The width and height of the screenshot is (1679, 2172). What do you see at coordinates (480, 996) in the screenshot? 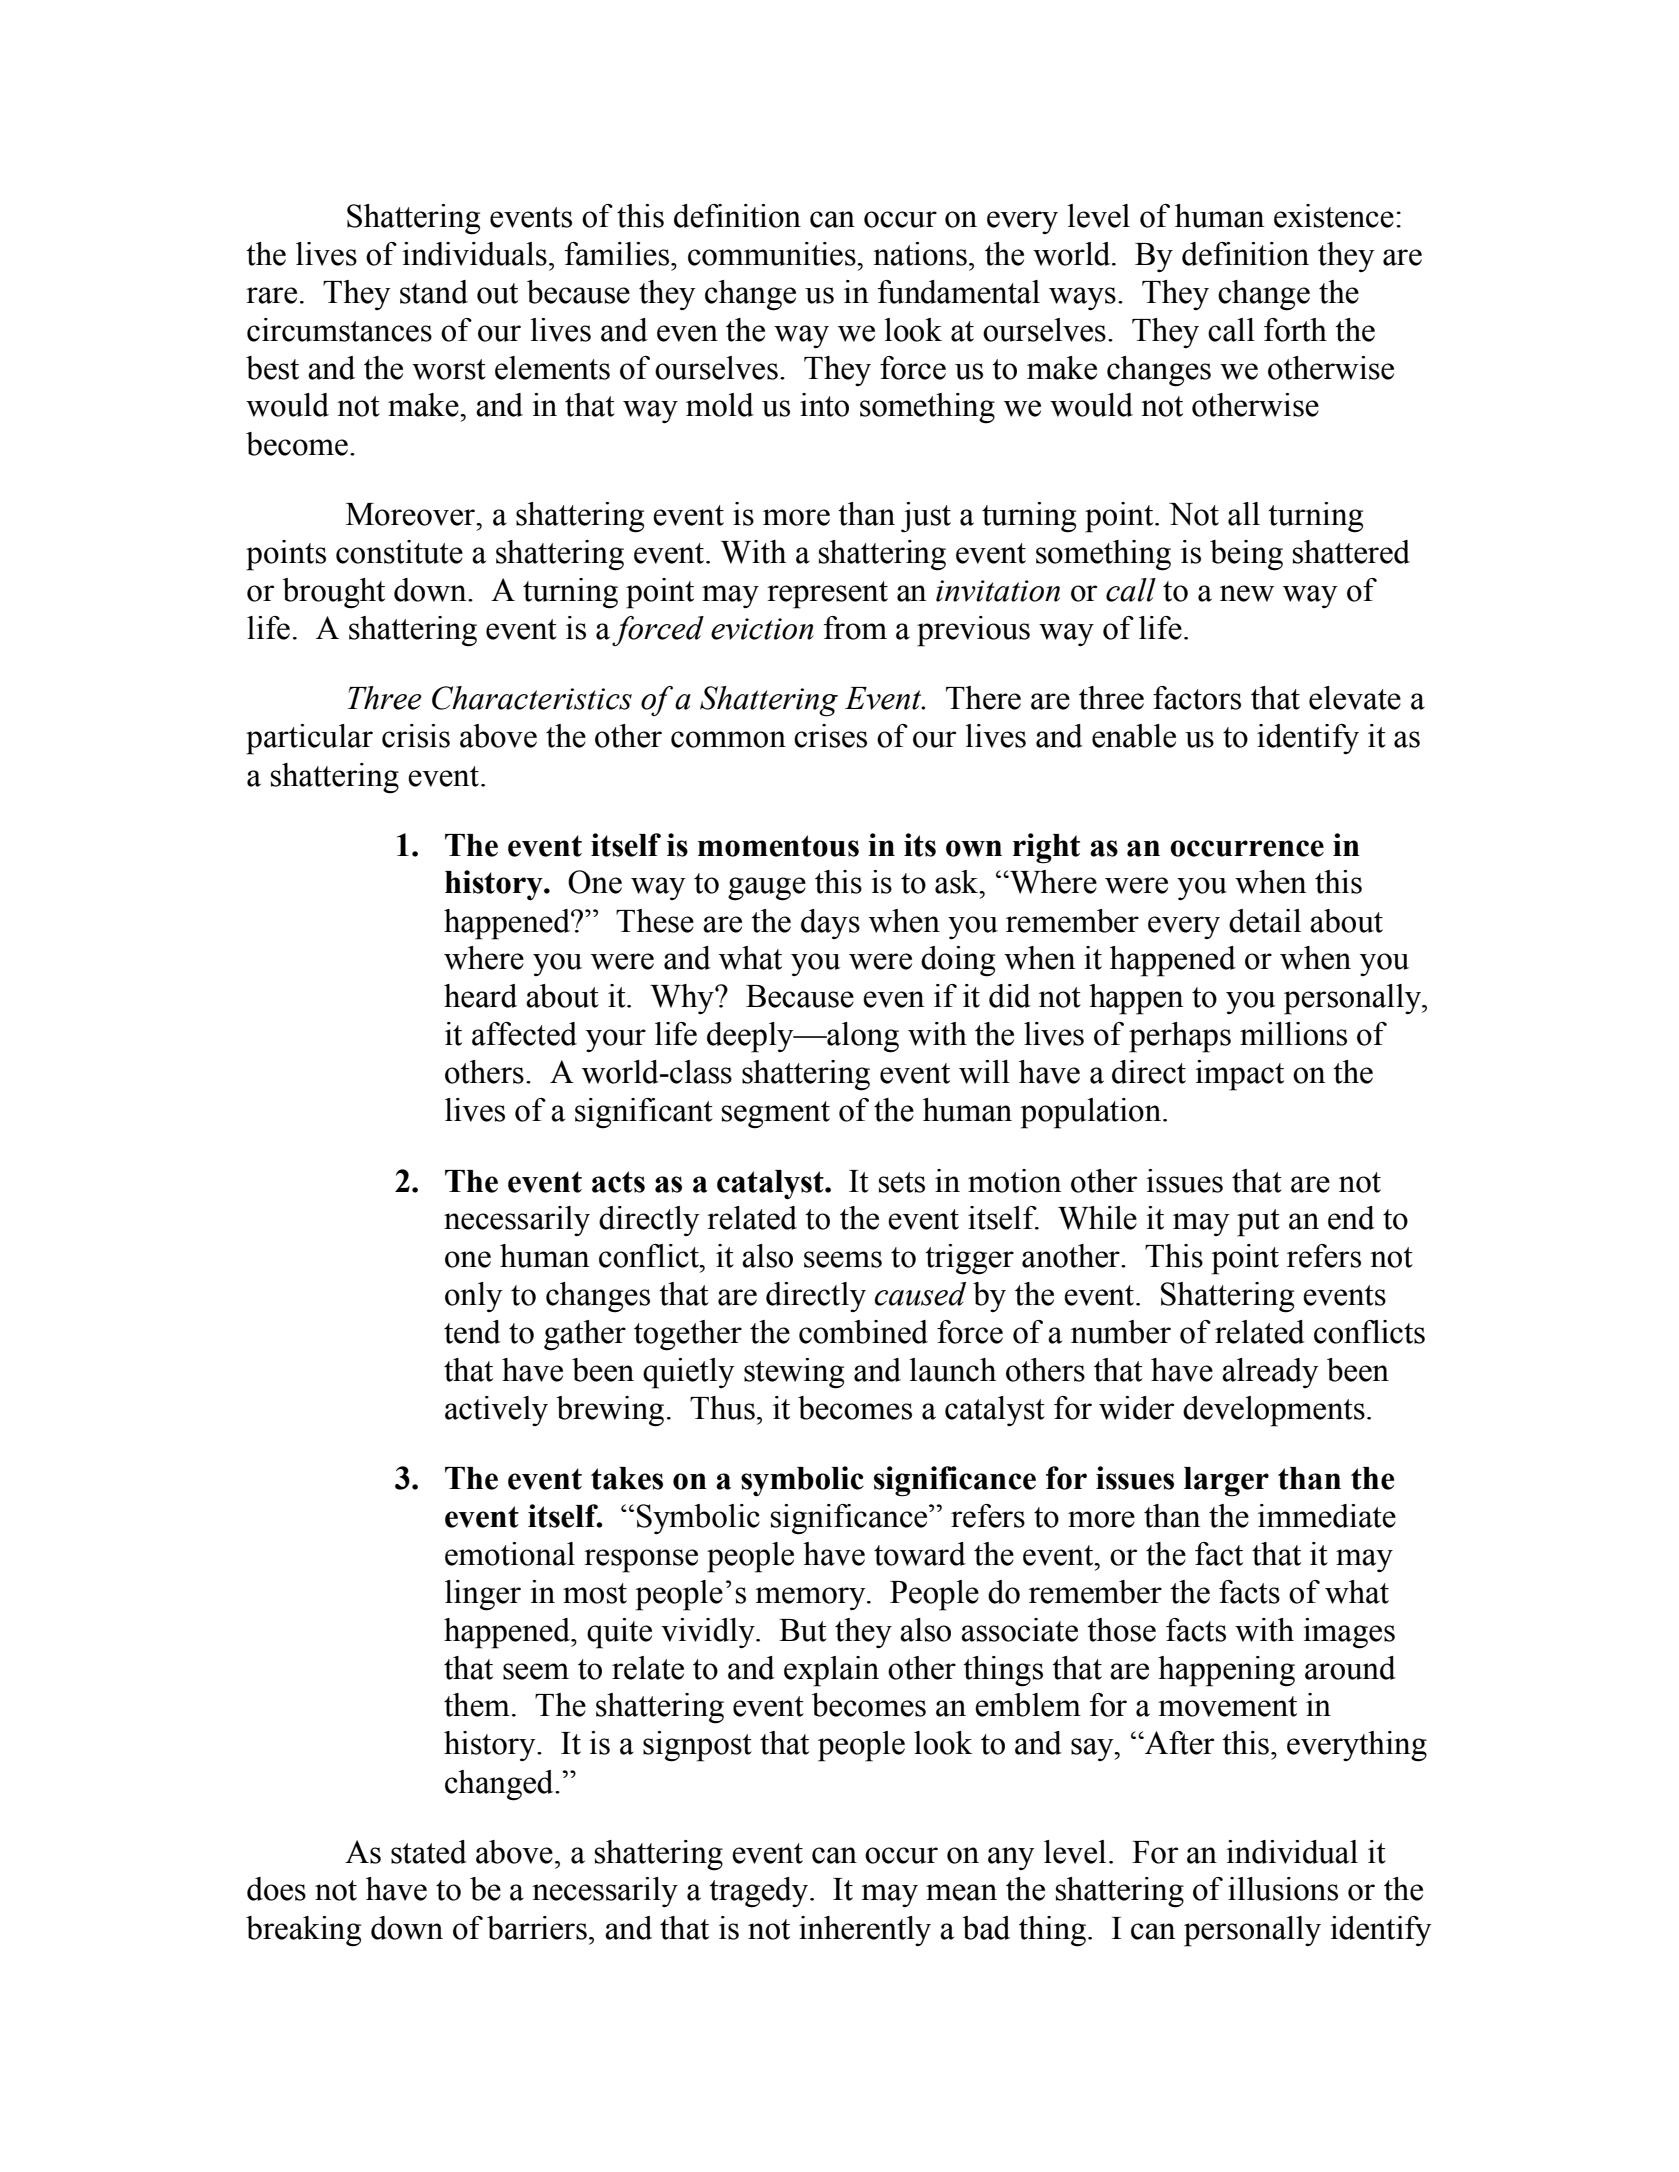
I see `heard` at bounding box center [480, 996].
